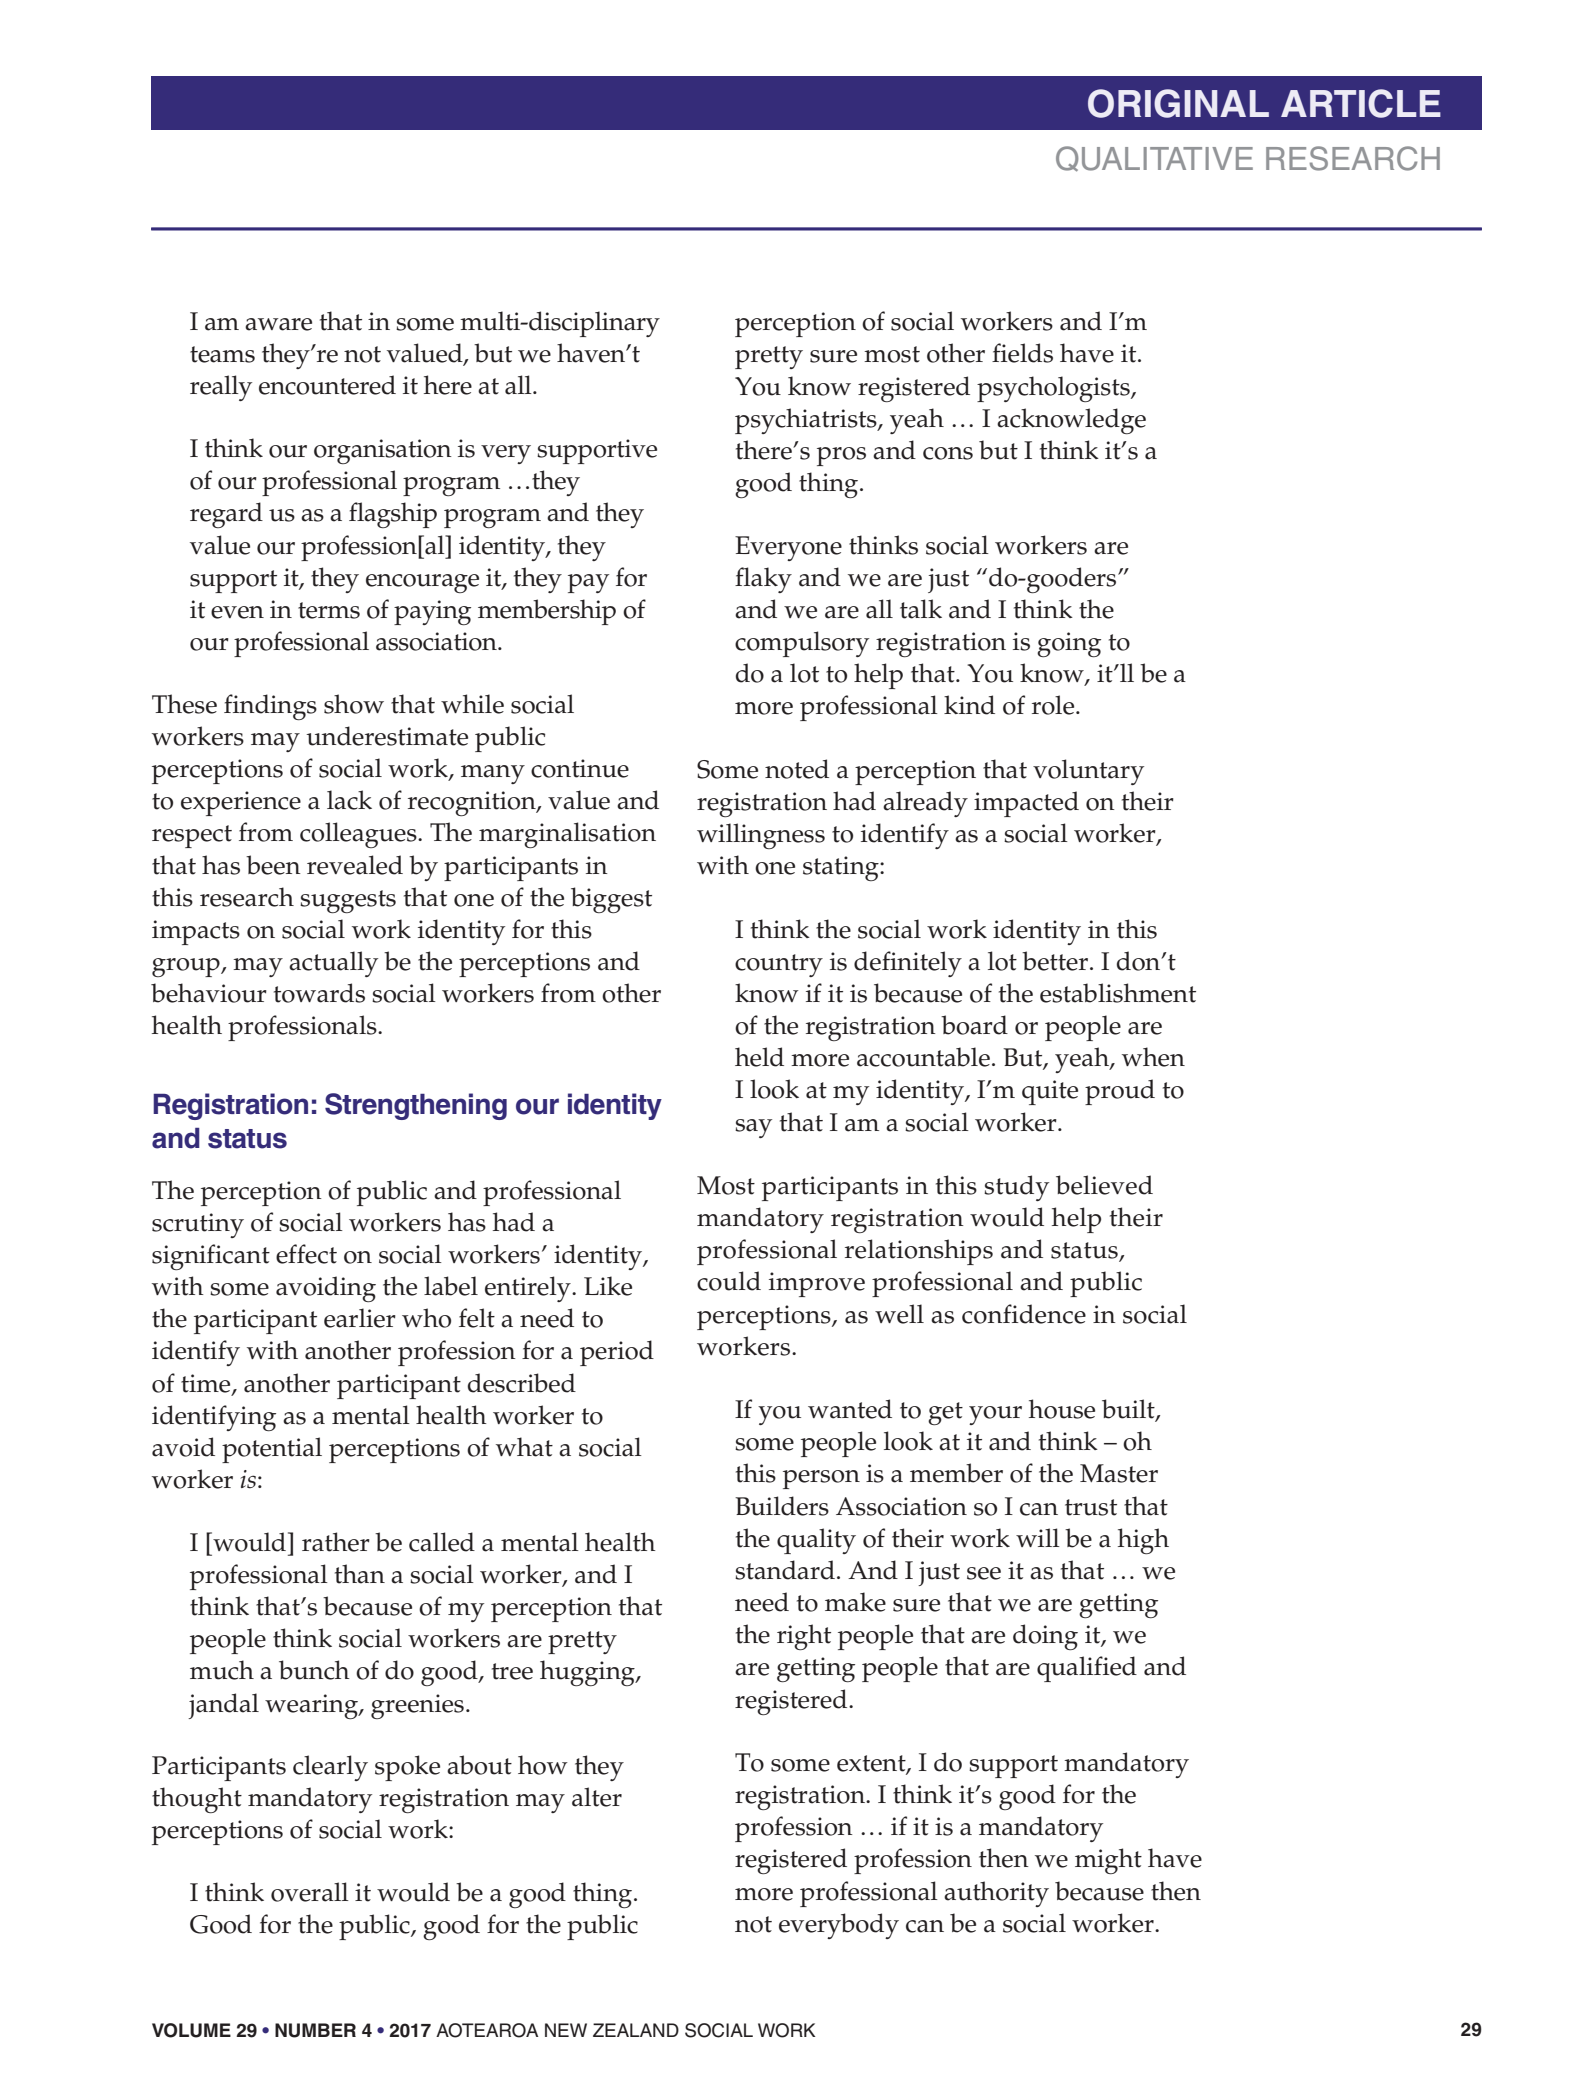  What do you see at coordinates (315, 2030) in the document?
I see `NUMBER` at bounding box center [315, 2030].
